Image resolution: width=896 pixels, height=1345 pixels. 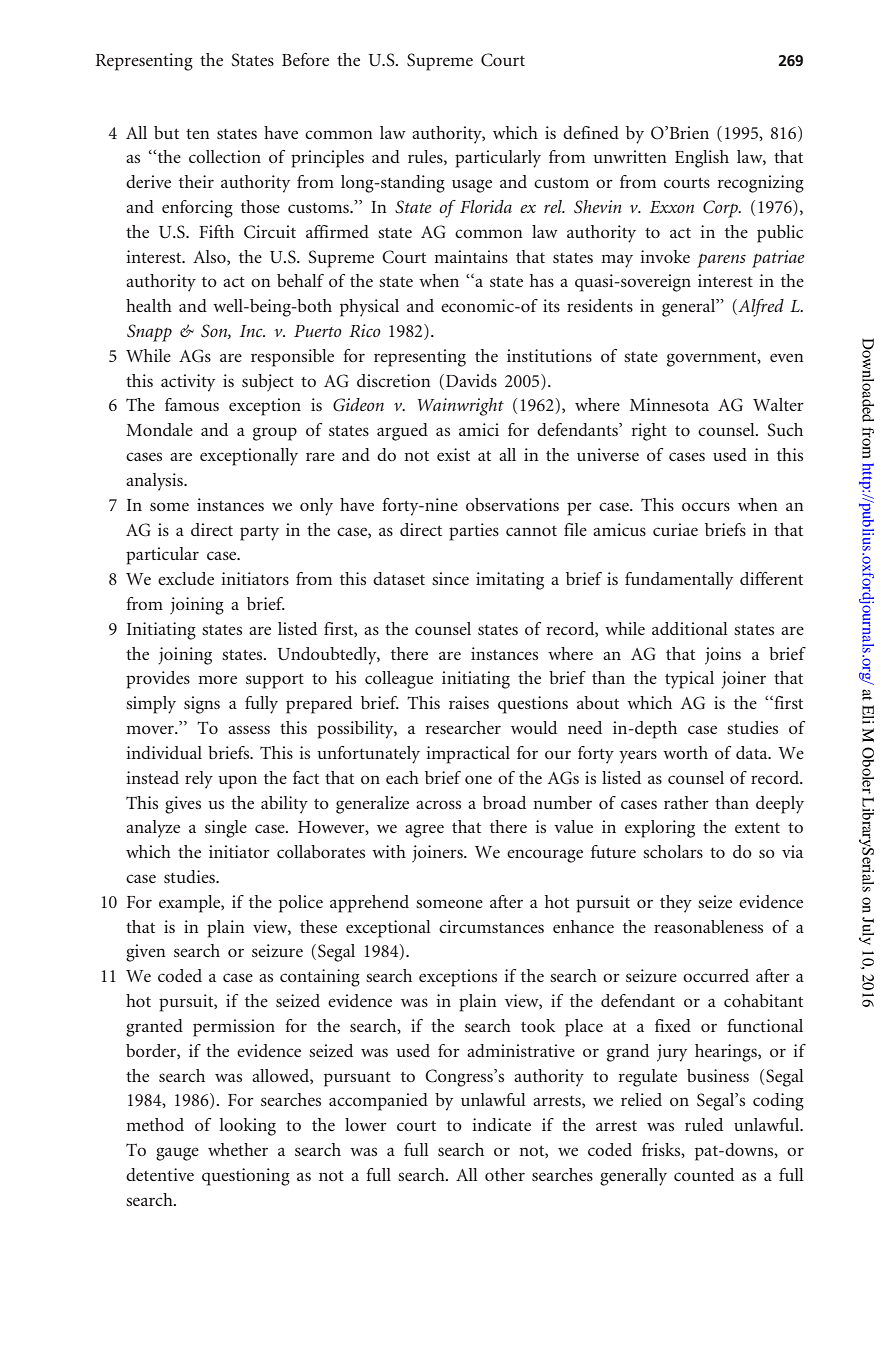 What do you see at coordinates (238, 1149) in the screenshot?
I see `whether` at bounding box center [238, 1149].
